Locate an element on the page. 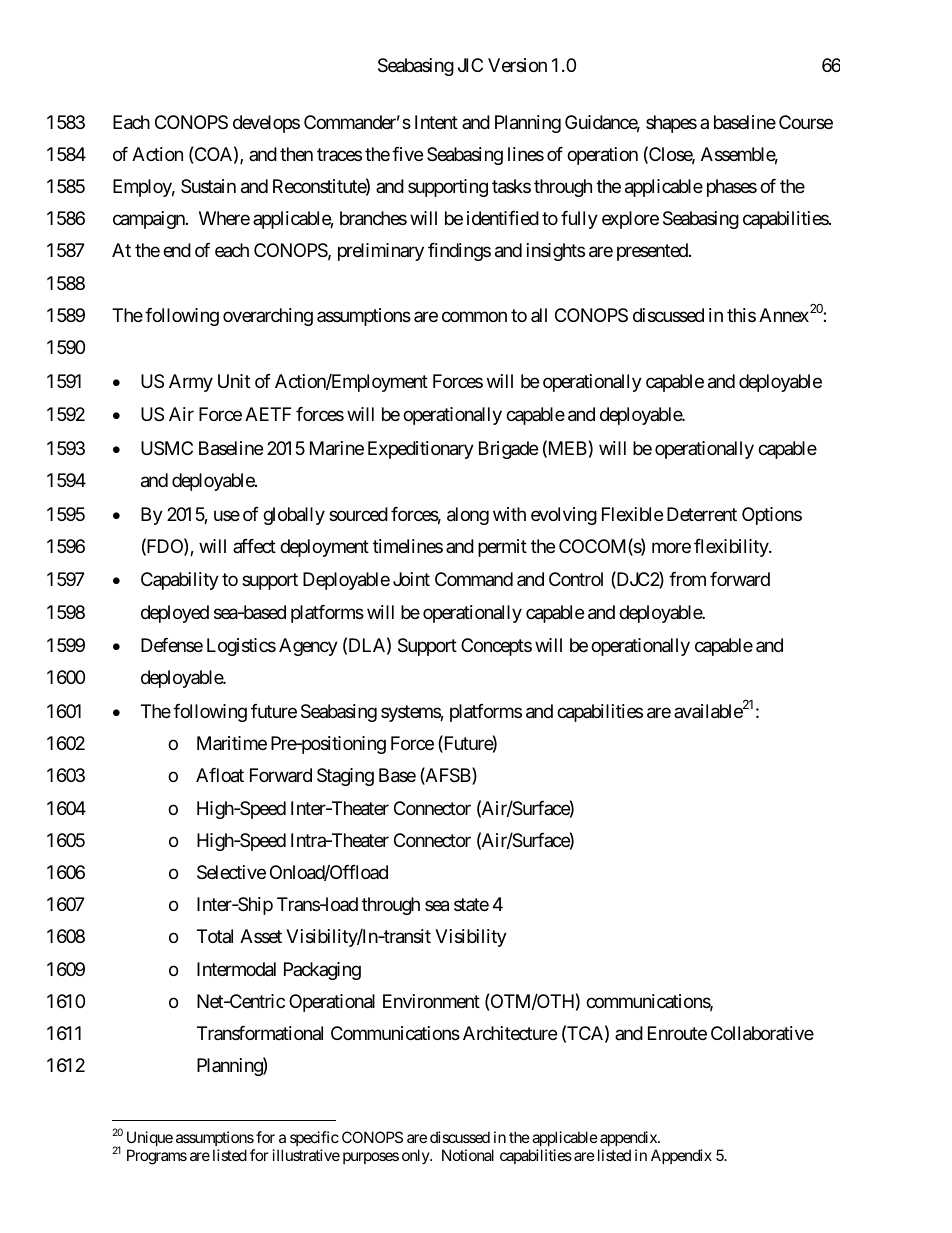 The height and width of the document is (1233, 952). Enroute is located at coordinates (677, 1033).
